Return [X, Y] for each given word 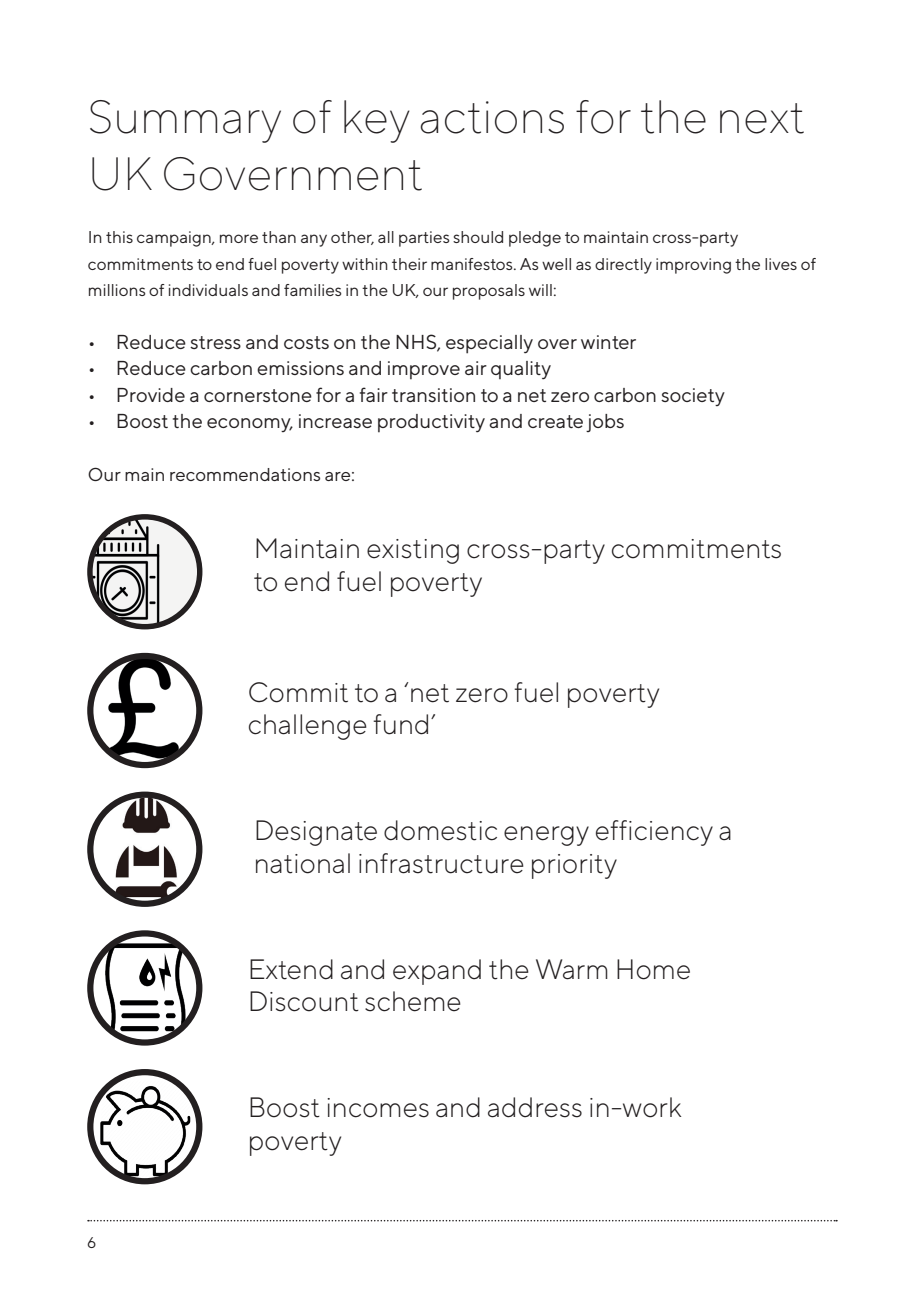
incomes [378, 1108]
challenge [308, 727]
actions [492, 117]
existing [413, 551]
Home [653, 969]
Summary [185, 121]
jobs [605, 423]
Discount [304, 1001]
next [762, 118]
